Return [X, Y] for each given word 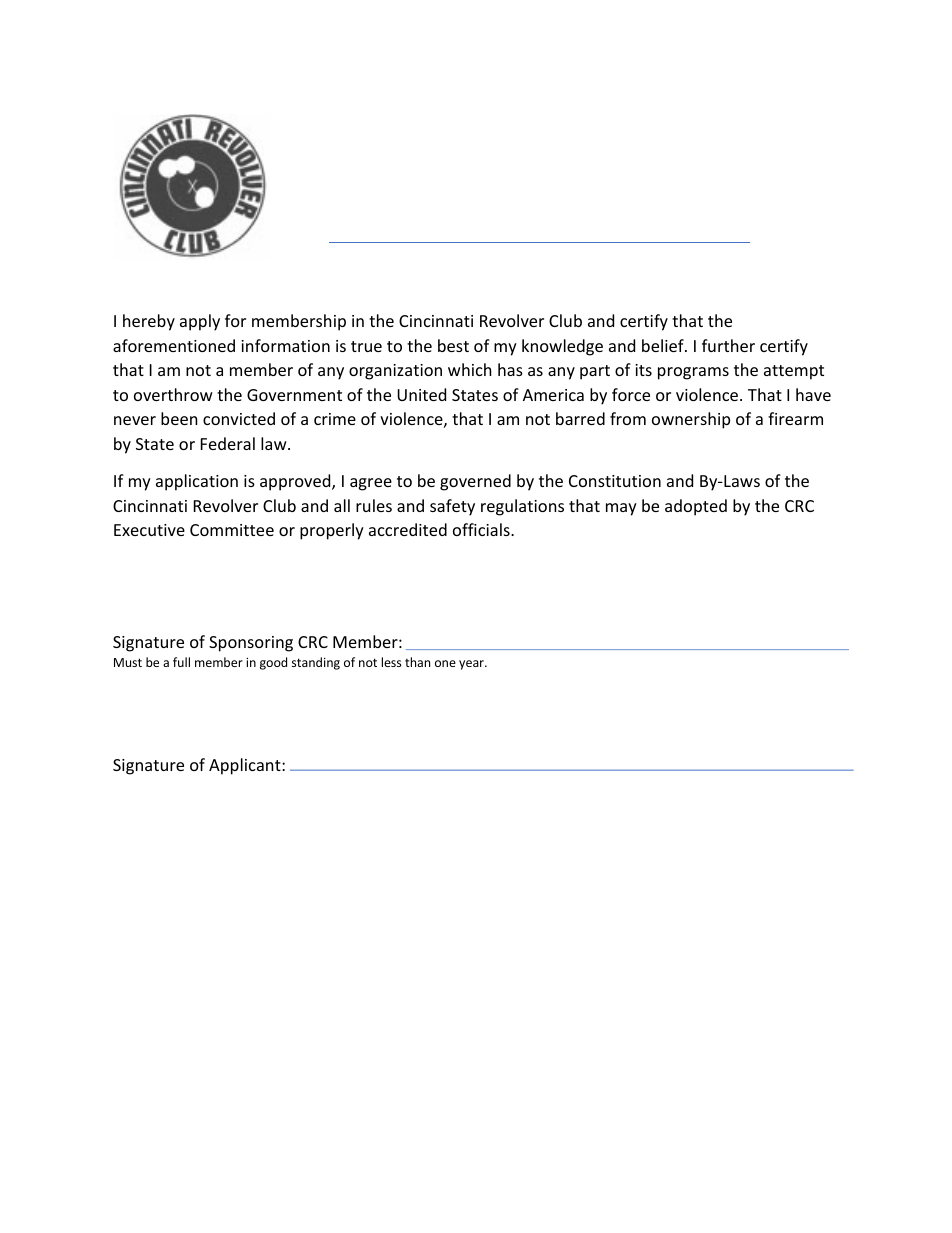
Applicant [246, 766]
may [621, 509]
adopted [696, 507]
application [197, 482]
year [472, 665]
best [453, 345]
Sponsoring [251, 644]
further [728, 345]
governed [475, 482]
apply [200, 322]
